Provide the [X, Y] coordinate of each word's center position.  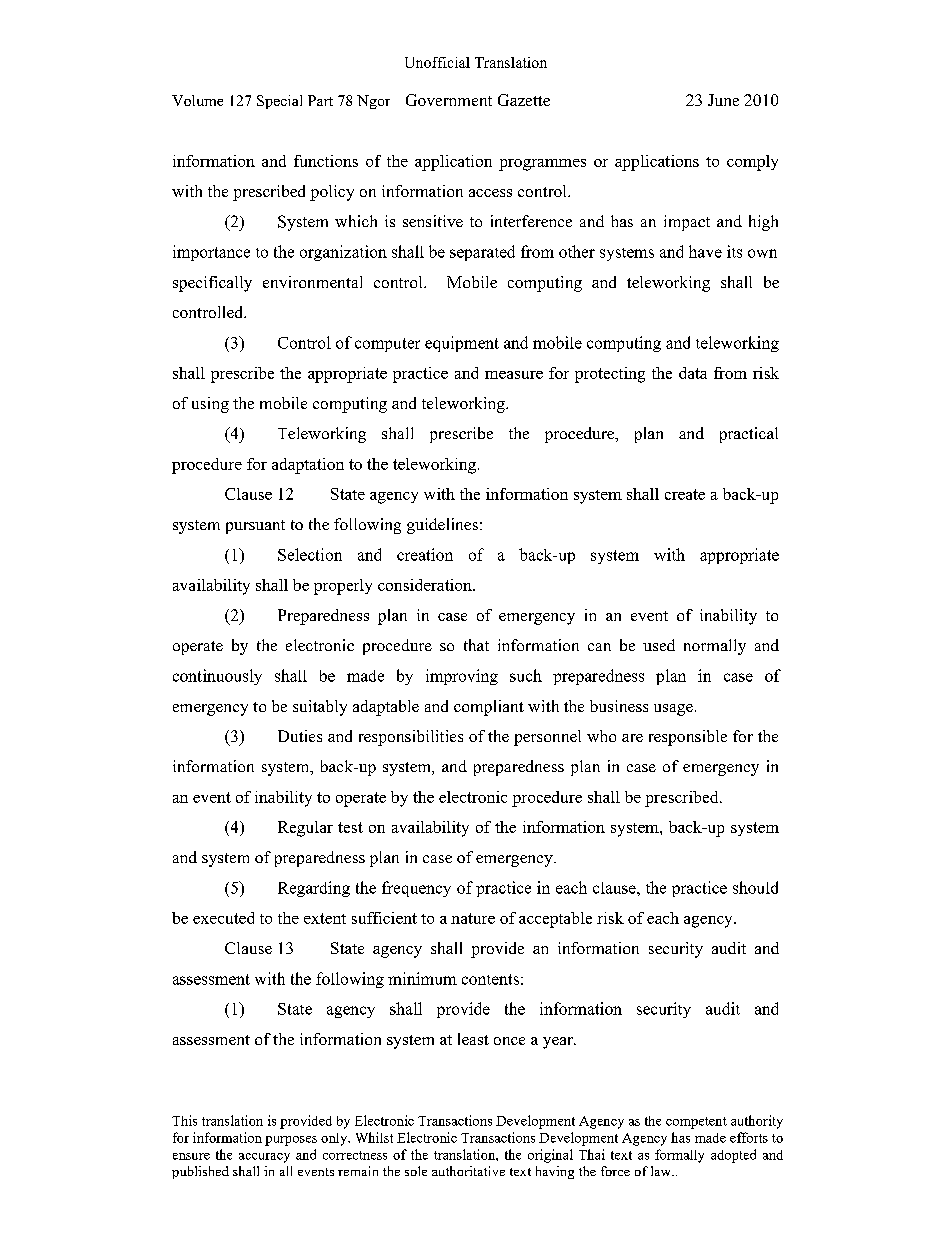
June [723, 100]
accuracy [264, 1158]
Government [449, 100]
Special [279, 102]
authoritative [468, 1171]
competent [696, 1123]
